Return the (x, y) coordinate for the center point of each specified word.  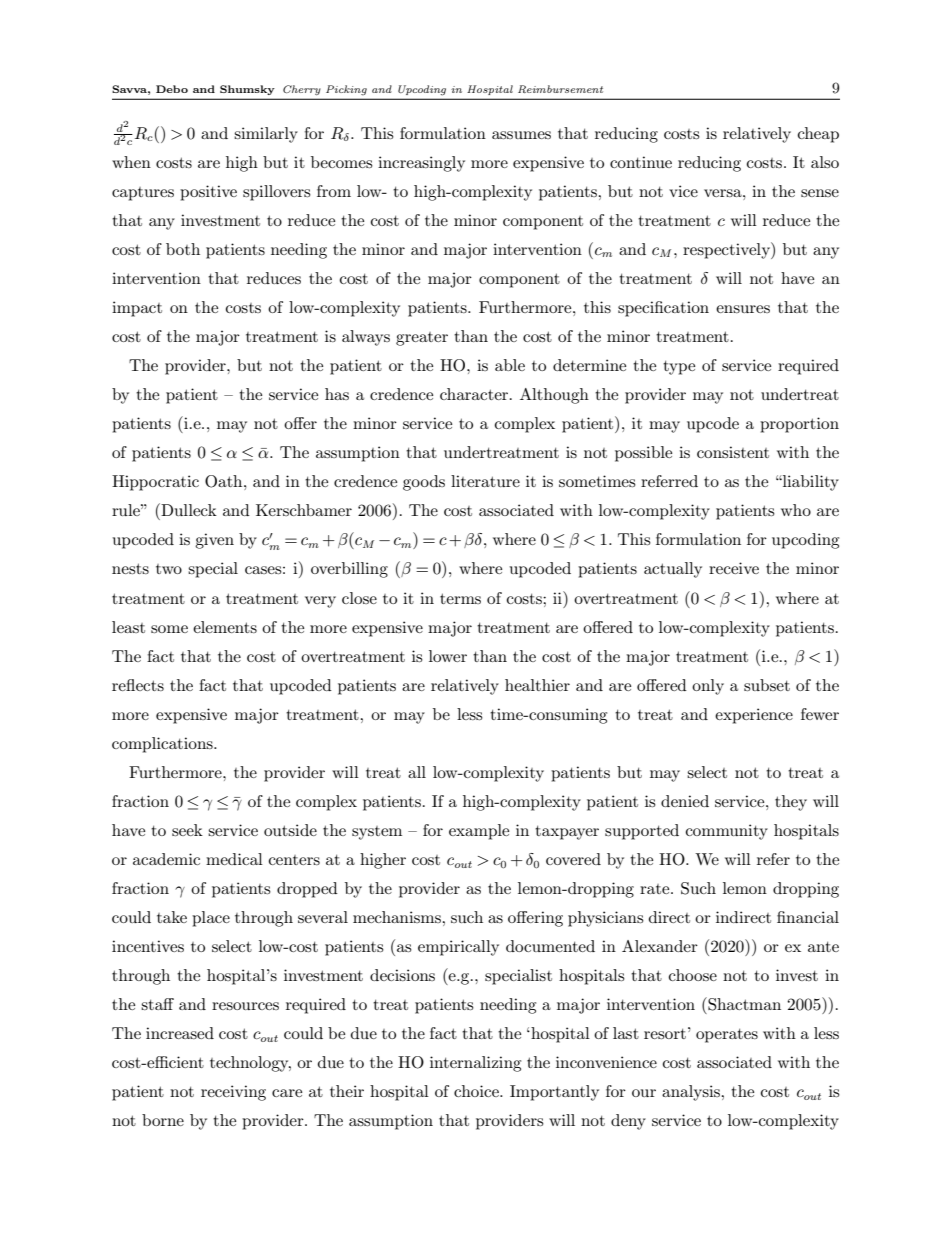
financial (808, 917)
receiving (233, 1093)
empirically (458, 948)
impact (137, 309)
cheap (818, 135)
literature (485, 481)
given (214, 541)
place (211, 919)
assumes (521, 135)
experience (754, 716)
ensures (743, 309)
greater (422, 339)
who (796, 510)
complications (163, 745)
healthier (537, 685)
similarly (266, 135)
